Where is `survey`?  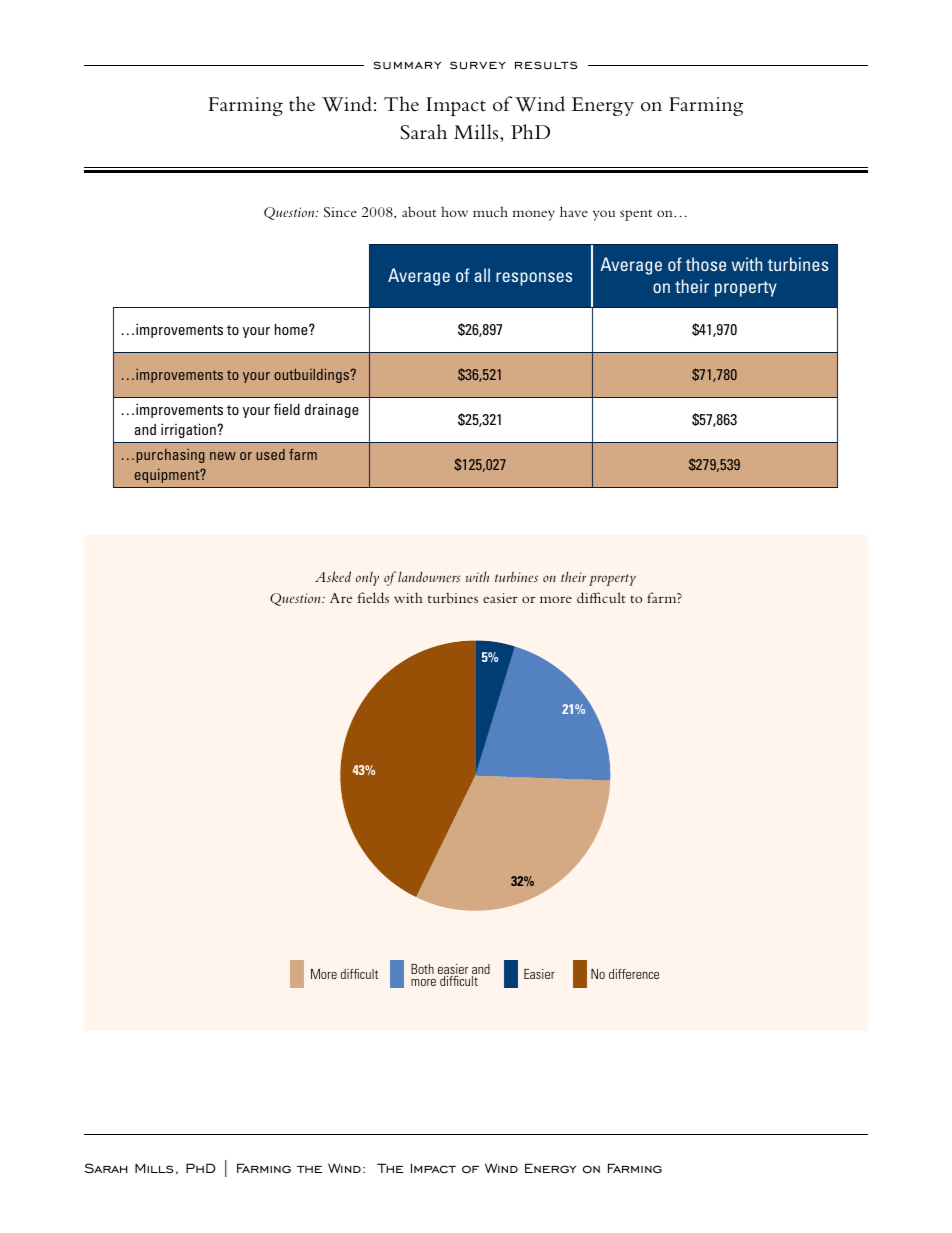 survey is located at coordinates (478, 65).
